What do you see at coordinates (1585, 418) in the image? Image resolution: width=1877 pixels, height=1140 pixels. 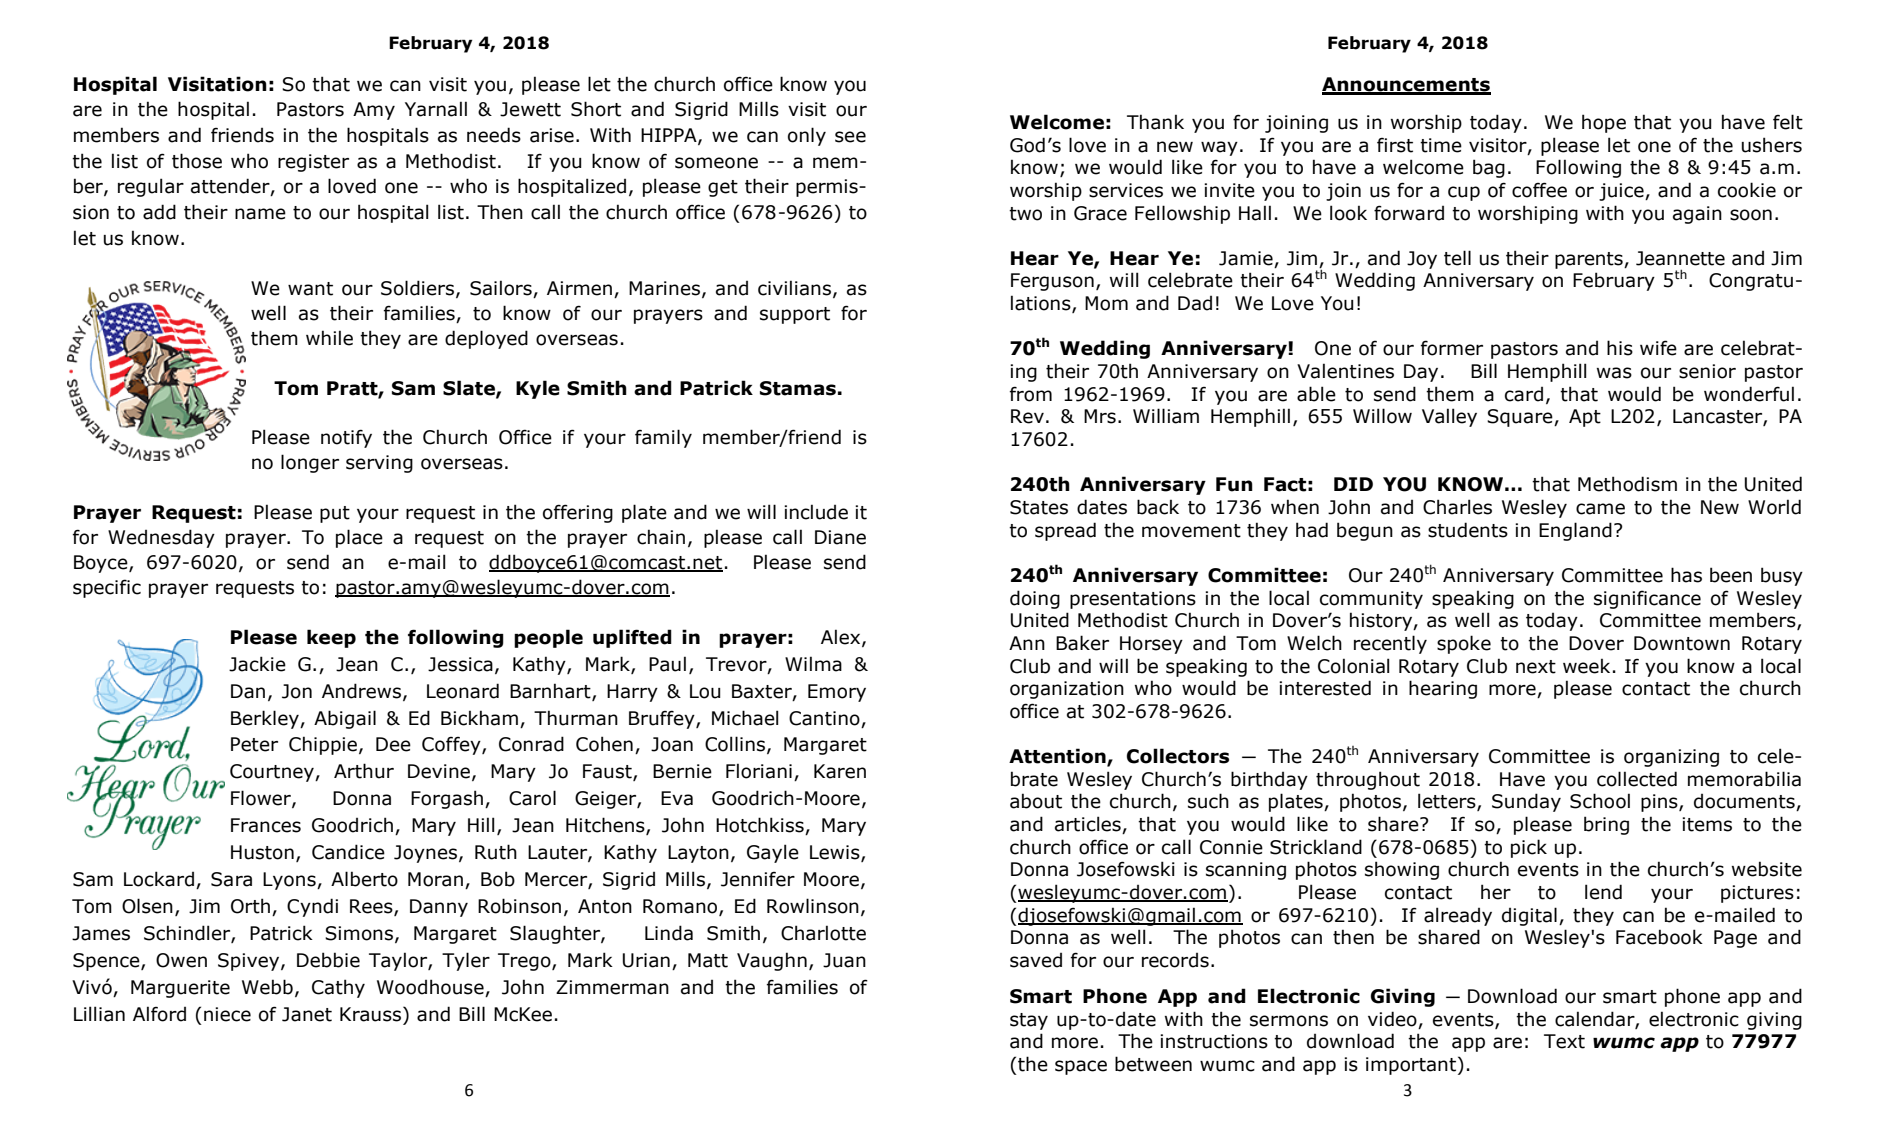 I see `Apt` at bounding box center [1585, 418].
